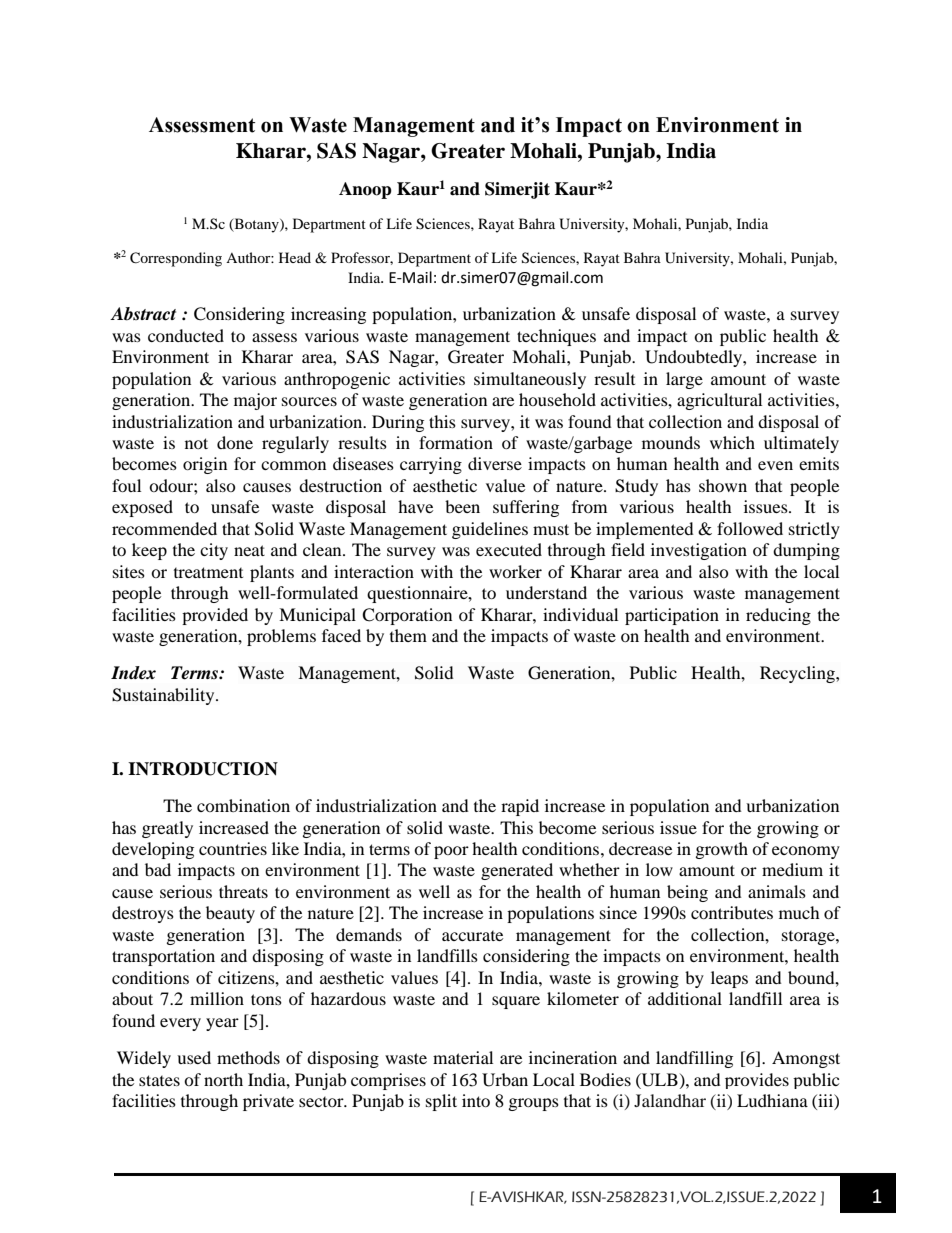 The image size is (952, 1233). What do you see at coordinates (722, 850) in the image?
I see `growth` at bounding box center [722, 850].
